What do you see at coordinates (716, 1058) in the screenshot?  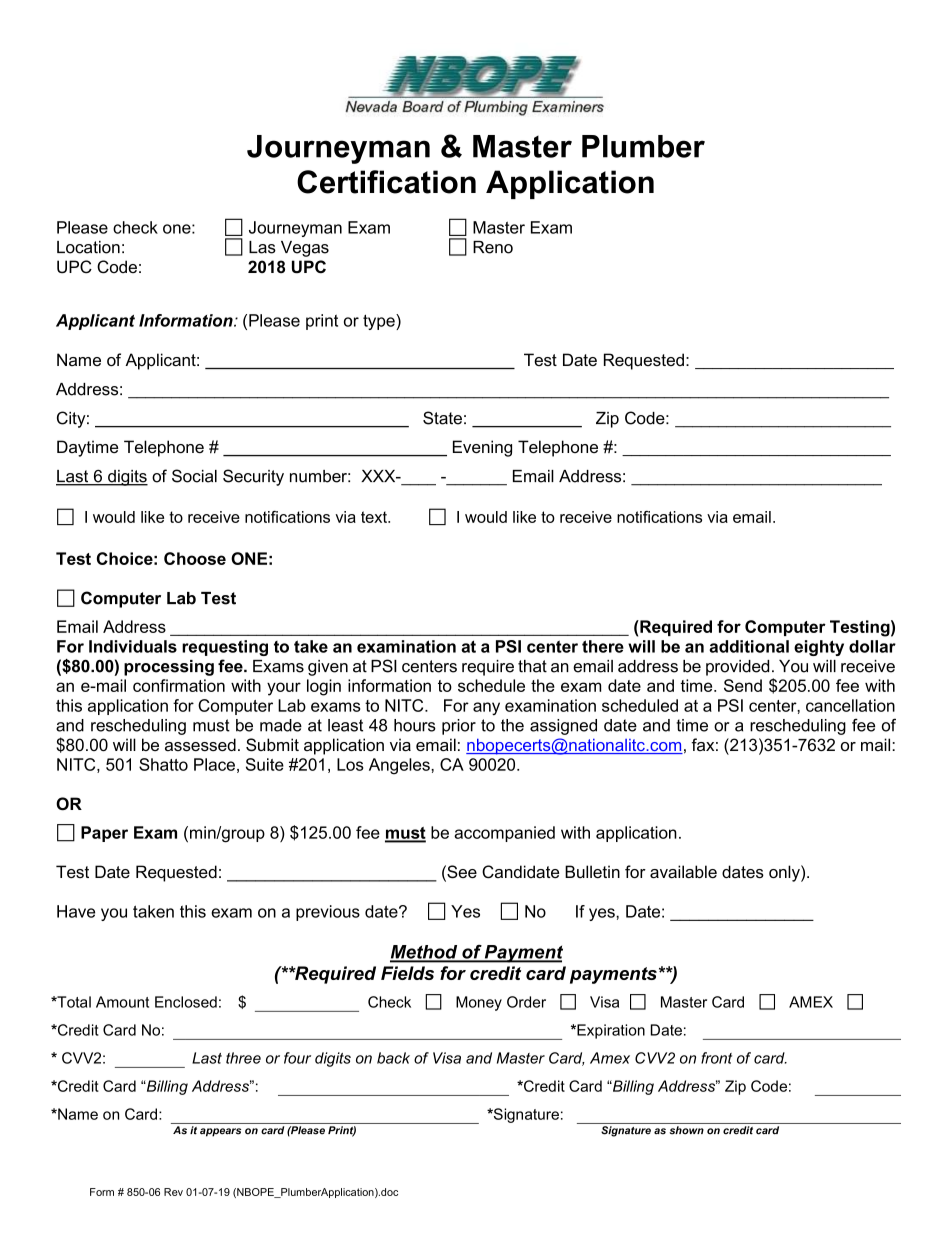 I see `front` at bounding box center [716, 1058].
